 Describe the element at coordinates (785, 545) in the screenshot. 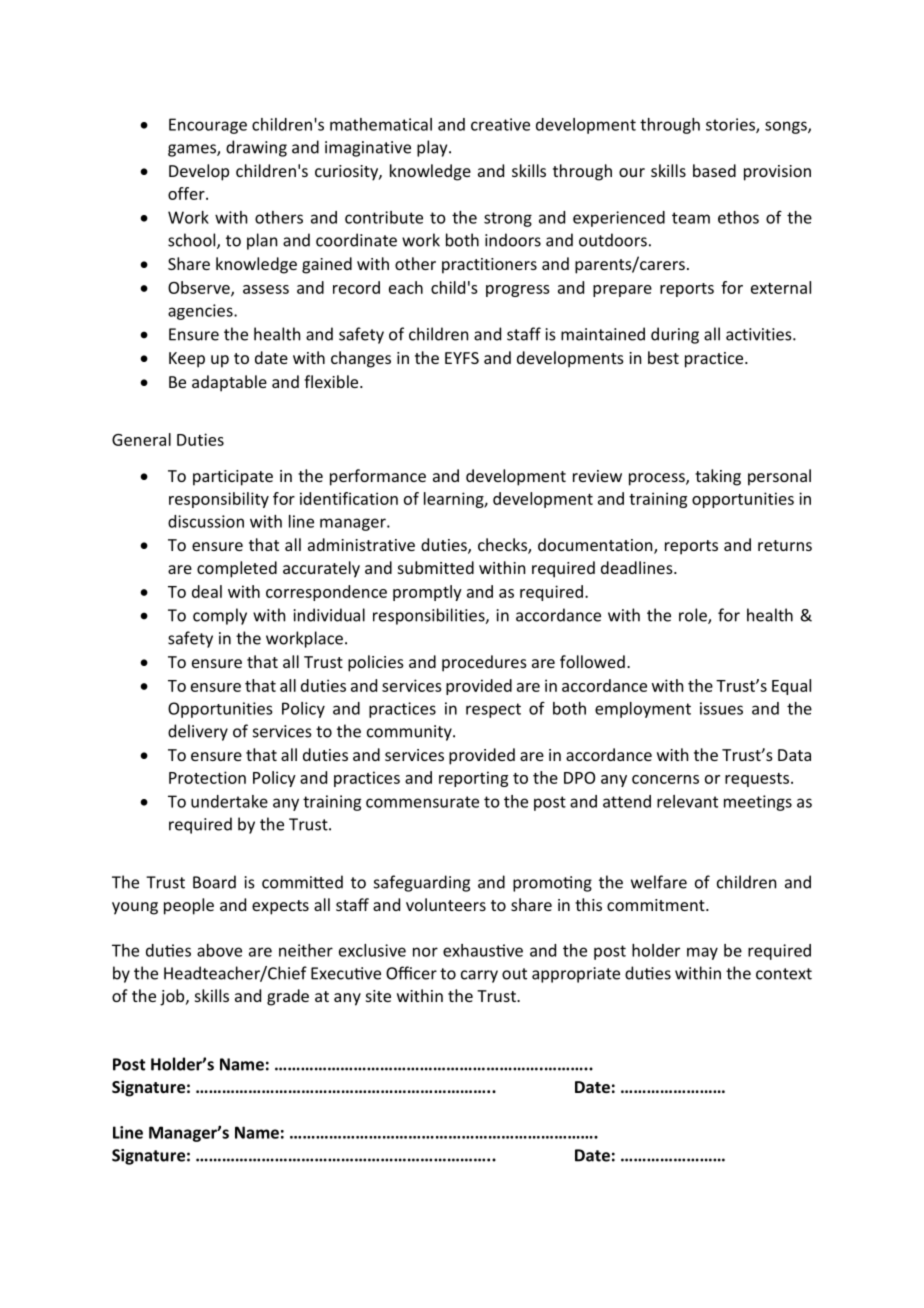

I see `returns` at that location.
